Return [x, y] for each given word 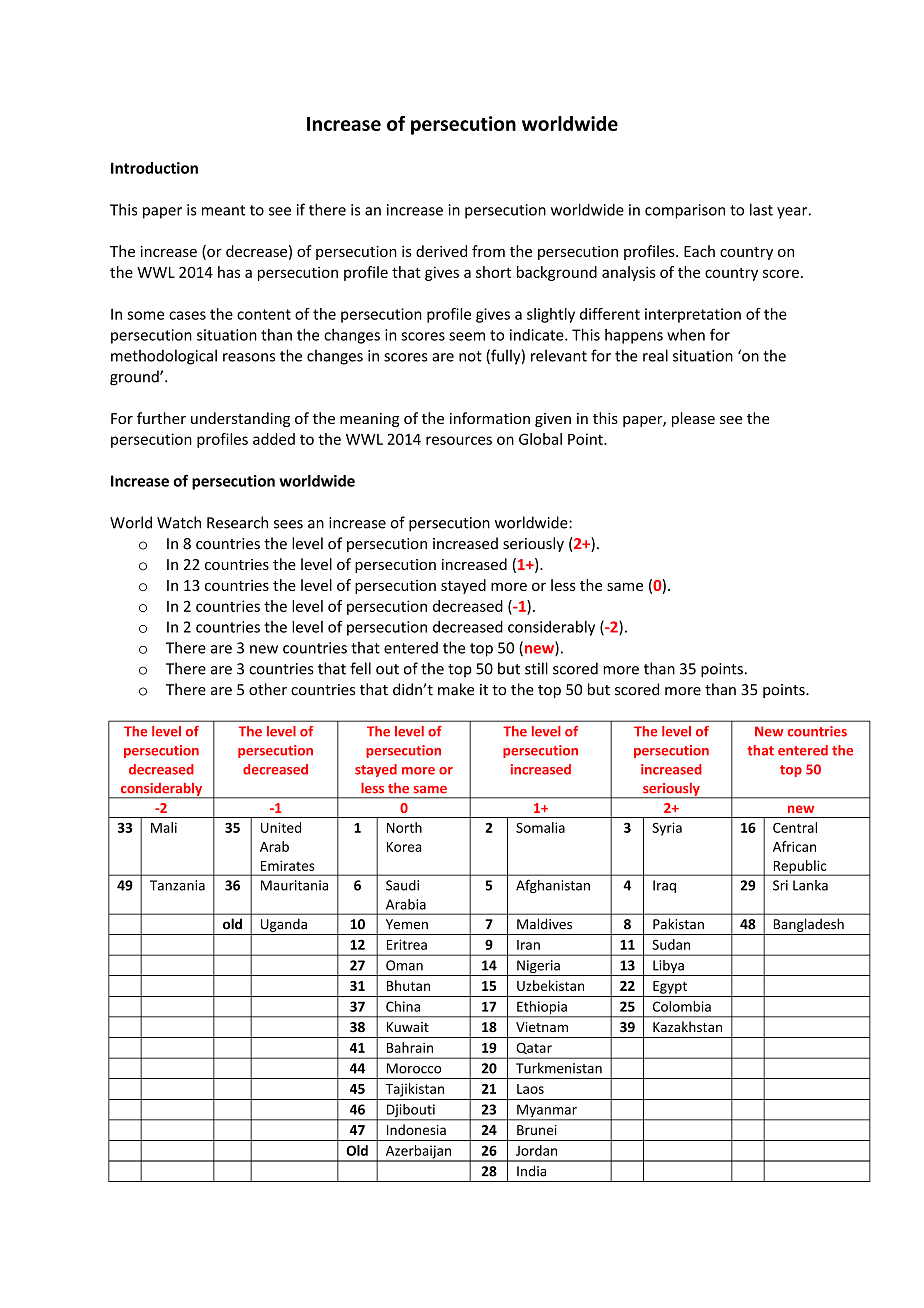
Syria [667, 829]
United [281, 827]
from [488, 251]
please [693, 419]
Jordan [536, 1150]
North [404, 827]
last [761, 209]
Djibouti [410, 1112]
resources [459, 440]
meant [223, 210]
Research [237, 522]
